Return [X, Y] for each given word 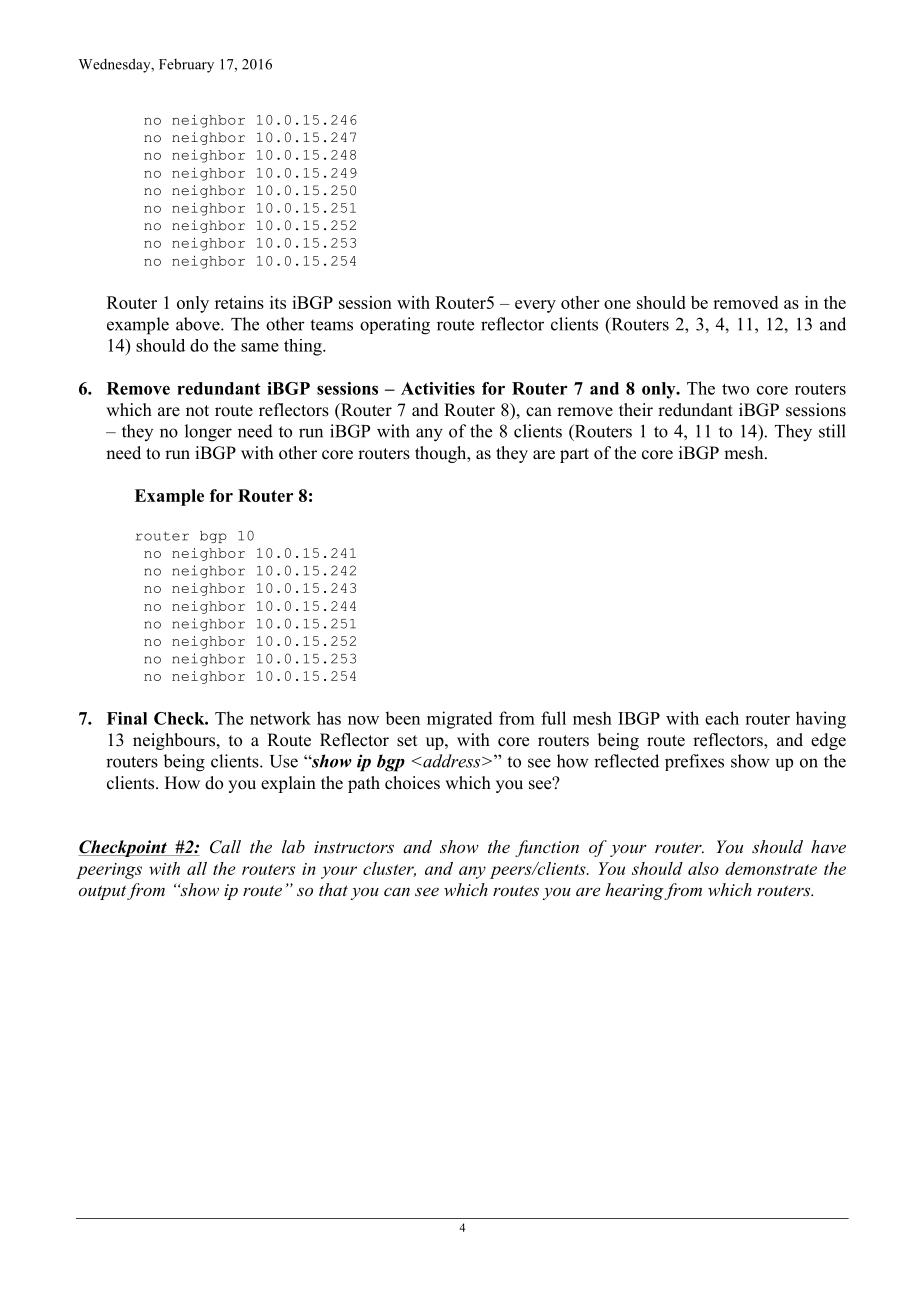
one [617, 304]
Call [225, 847]
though [442, 454]
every [535, 306]
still [832, 431]
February [186, 66]
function [547, 848]
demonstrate [771, 868]
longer [208, 433]
